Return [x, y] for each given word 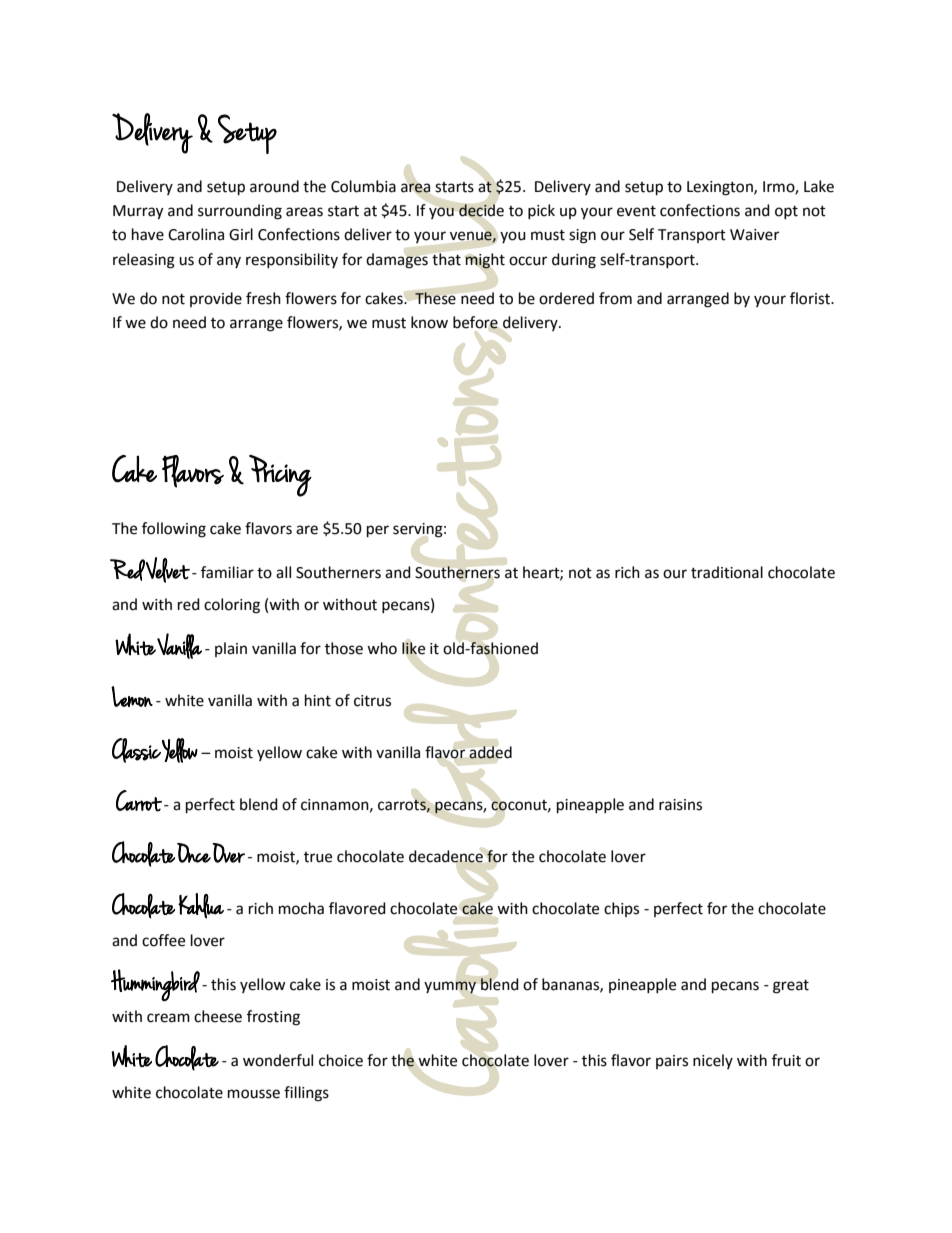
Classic [136, 750]
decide [481, 210]
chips [621, 909]
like [413, 648]
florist [811, 298]
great [791, 987]
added [491, 752]
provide [216, 299]
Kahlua [201, 906]
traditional [727, 572]
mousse [254, 1094]
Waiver [754, 235]
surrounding [240, 212]
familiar [227, 572]
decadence [446, 856]
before [475, 322]
